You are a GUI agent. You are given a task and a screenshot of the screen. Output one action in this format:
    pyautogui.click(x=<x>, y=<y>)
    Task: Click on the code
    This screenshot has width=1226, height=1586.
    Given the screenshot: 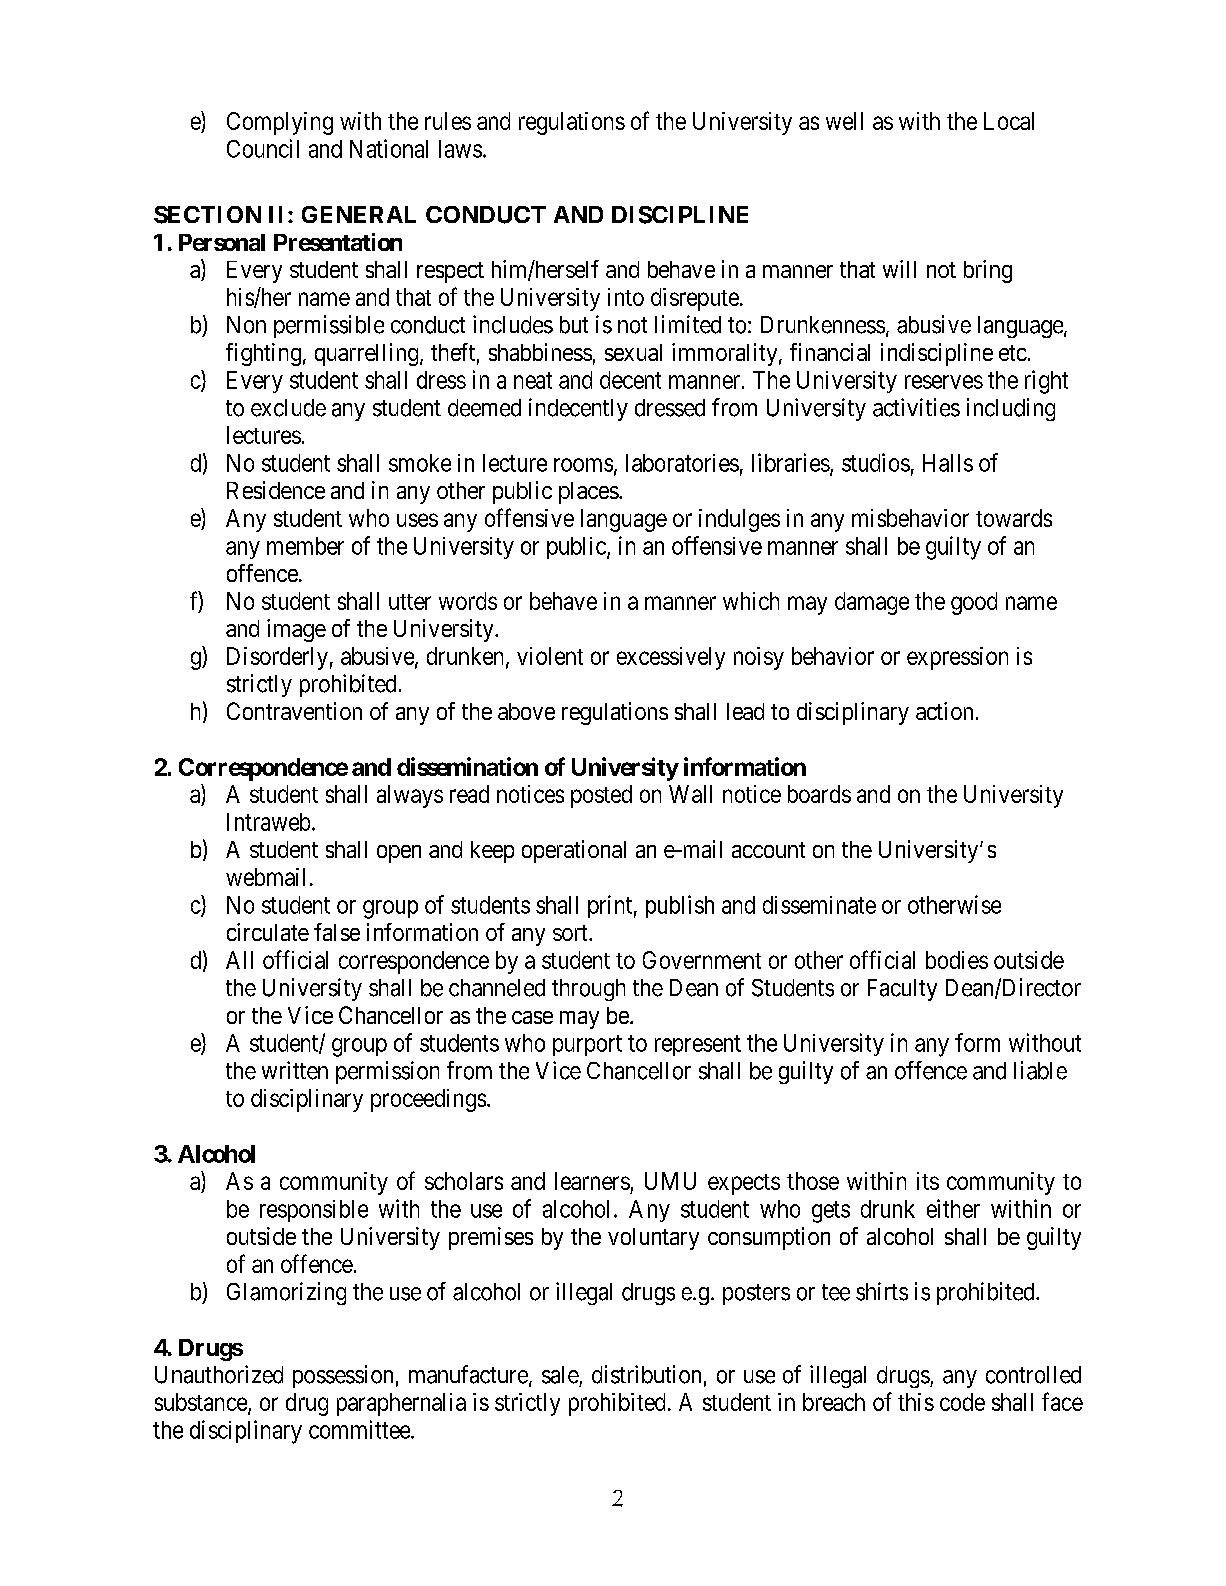 What is the action you would take?
    pyautogui.click(x=962, y=1402)
